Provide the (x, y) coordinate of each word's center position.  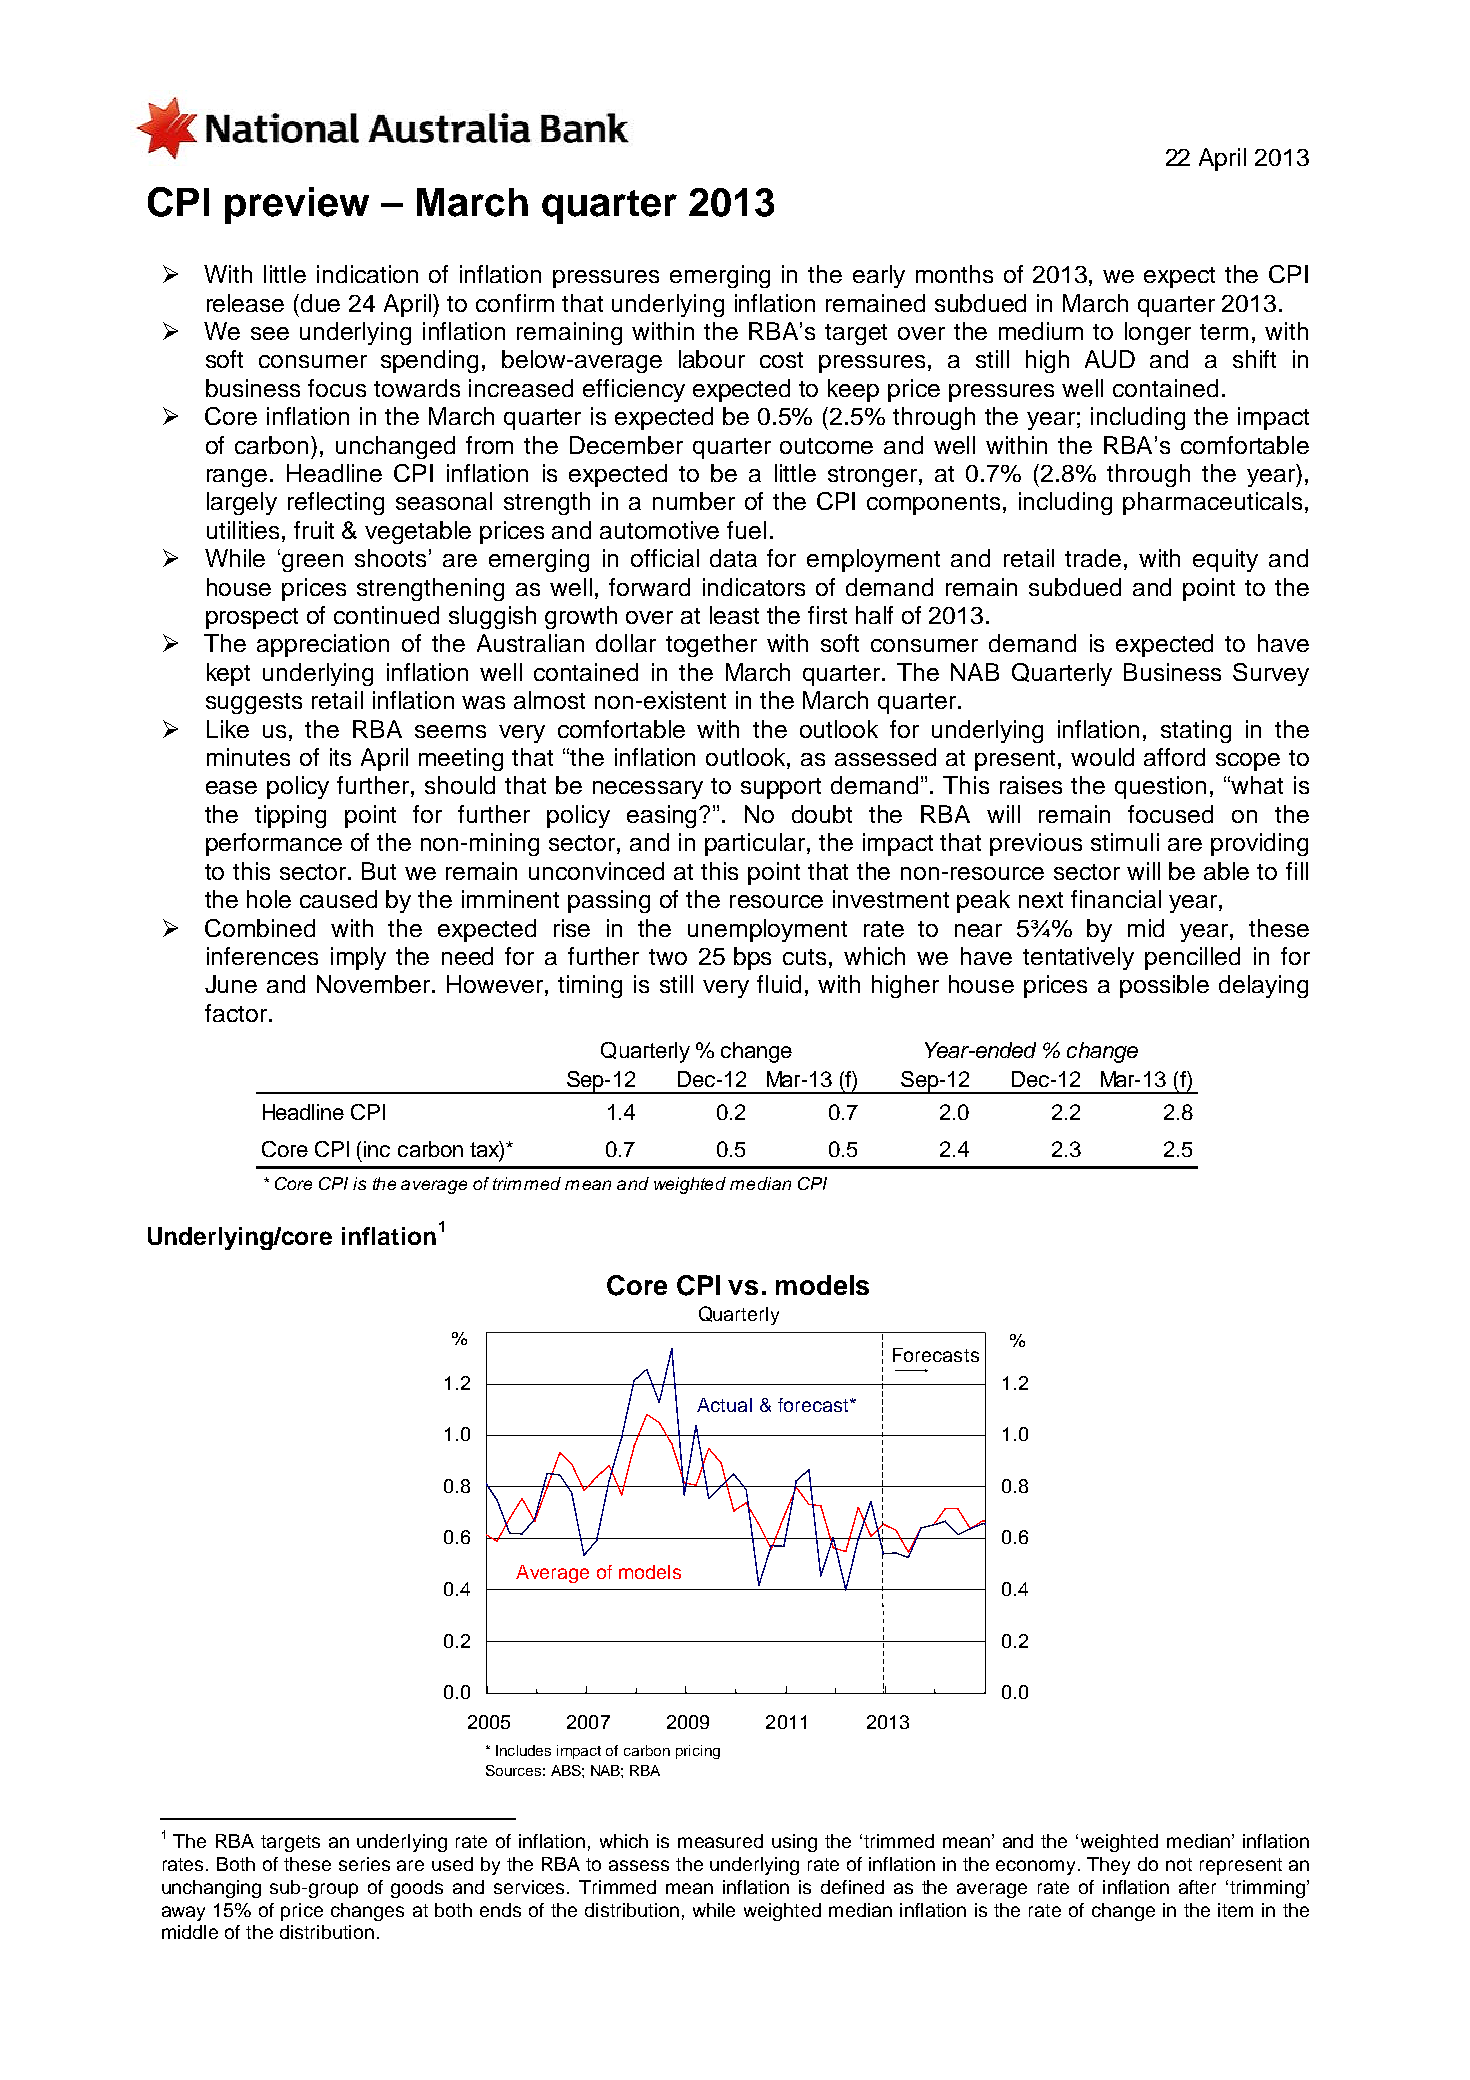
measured (720, 1841)
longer (1158, 333)
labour (712, 359)
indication (367, 274)
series (364, 1864)
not (1179, 1864)
